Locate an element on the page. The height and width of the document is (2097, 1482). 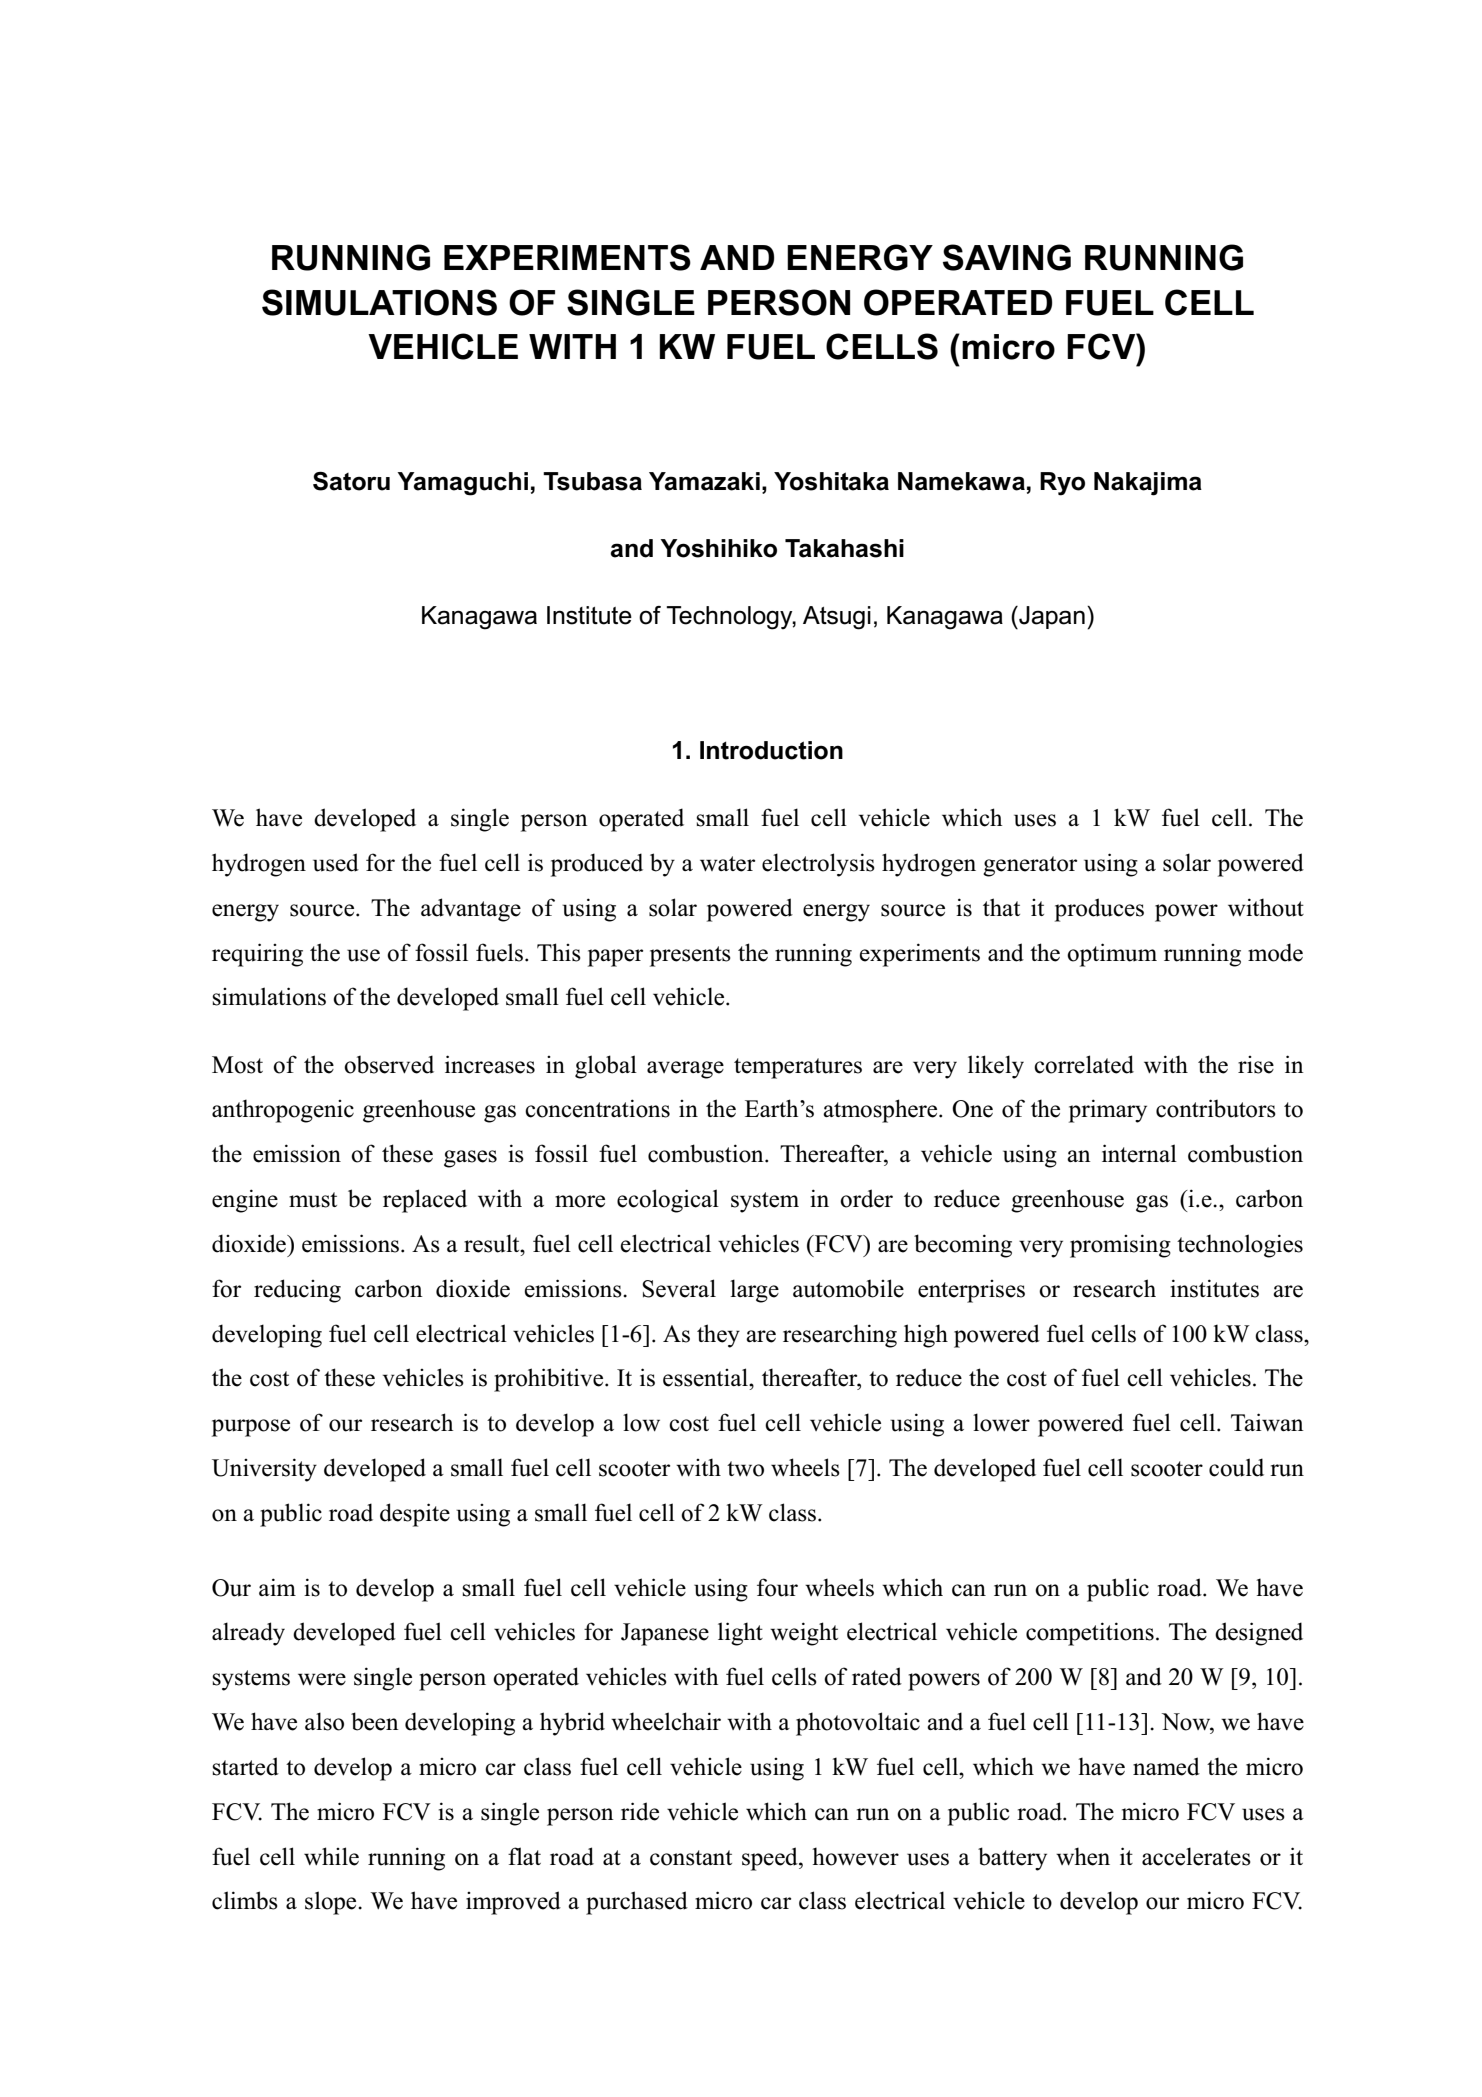
reducing is located at coordinates (297, 1291).
